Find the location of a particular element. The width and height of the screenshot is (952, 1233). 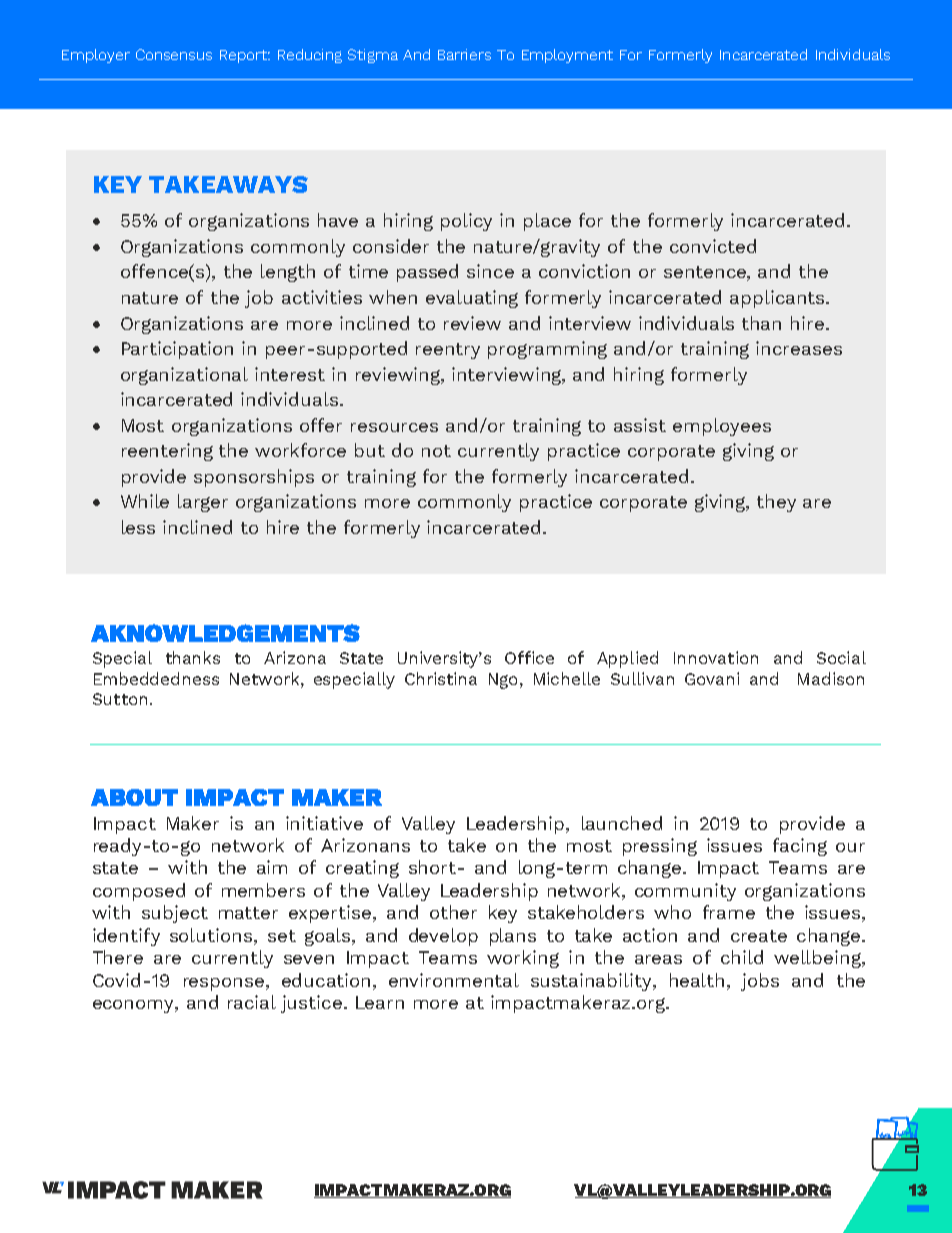

Participation is located at coordinates (177, 350).
